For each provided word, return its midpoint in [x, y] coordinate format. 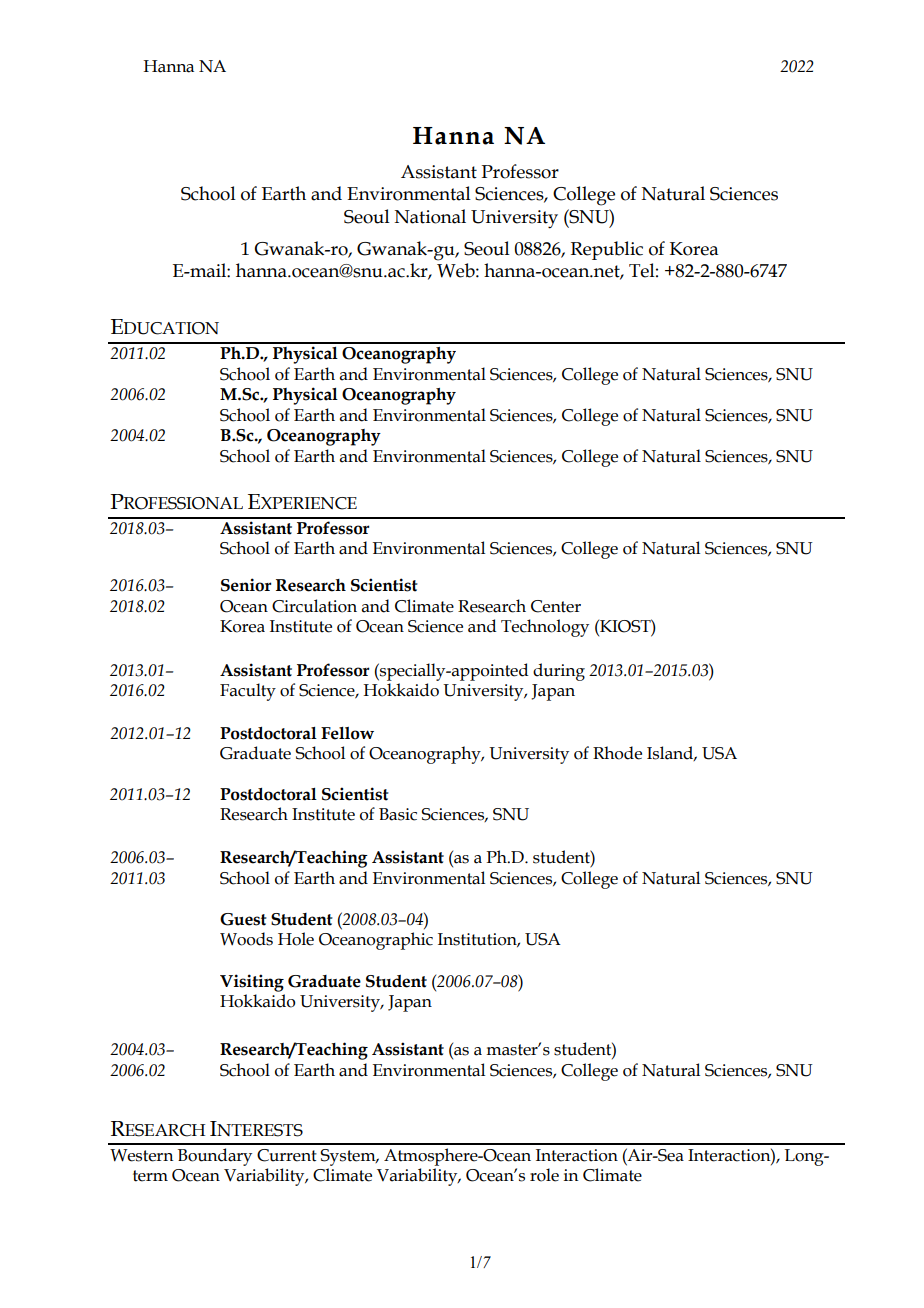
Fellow [347, 733]
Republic [607, 250]
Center [556, 606]
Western [141, 1155]
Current [287, 1155]
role [544, 1175]
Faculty [248, 692]
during [559, 672]
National [430, 216]
